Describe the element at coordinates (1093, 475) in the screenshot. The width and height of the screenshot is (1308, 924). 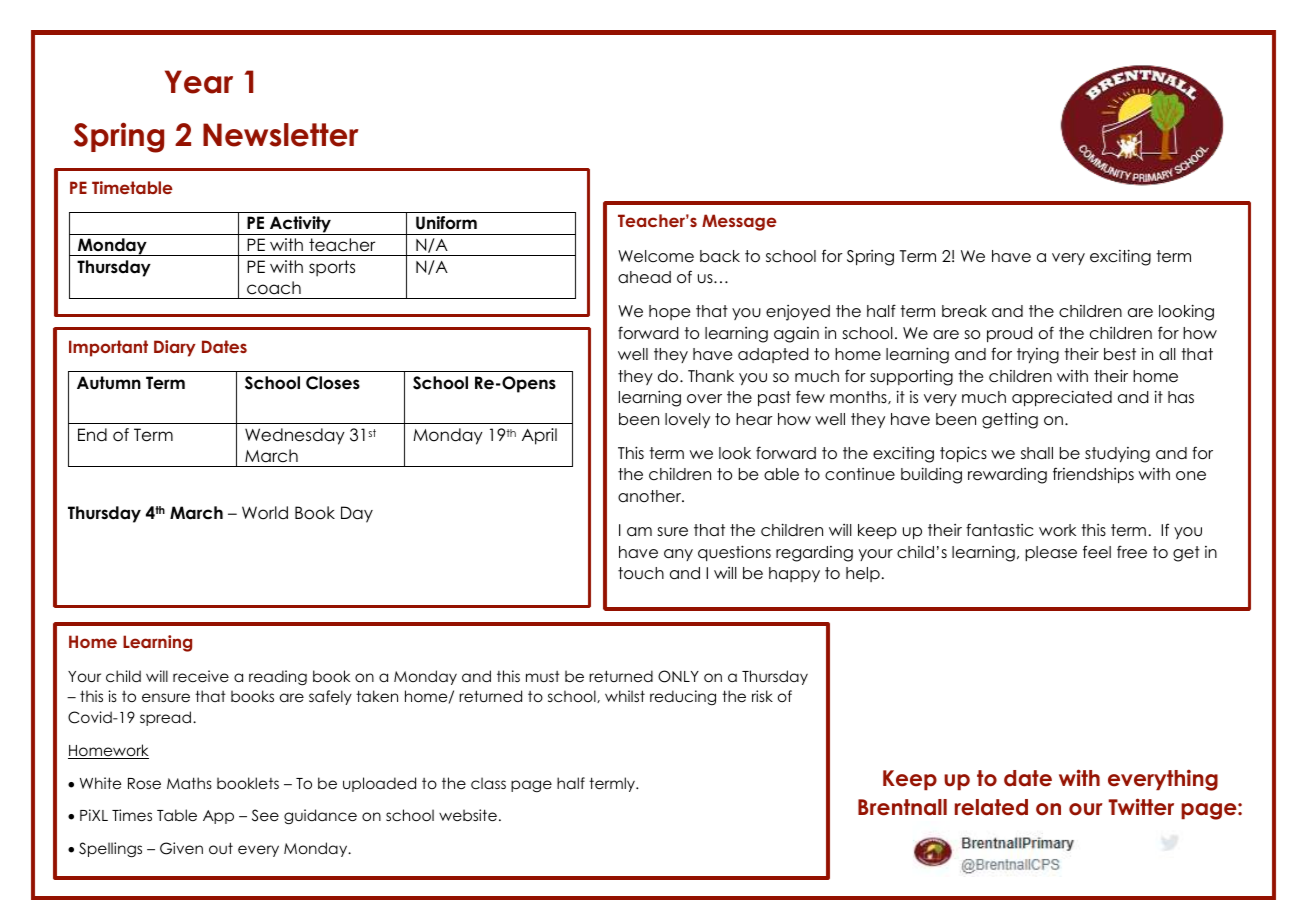
I see `friendships` at that location.
